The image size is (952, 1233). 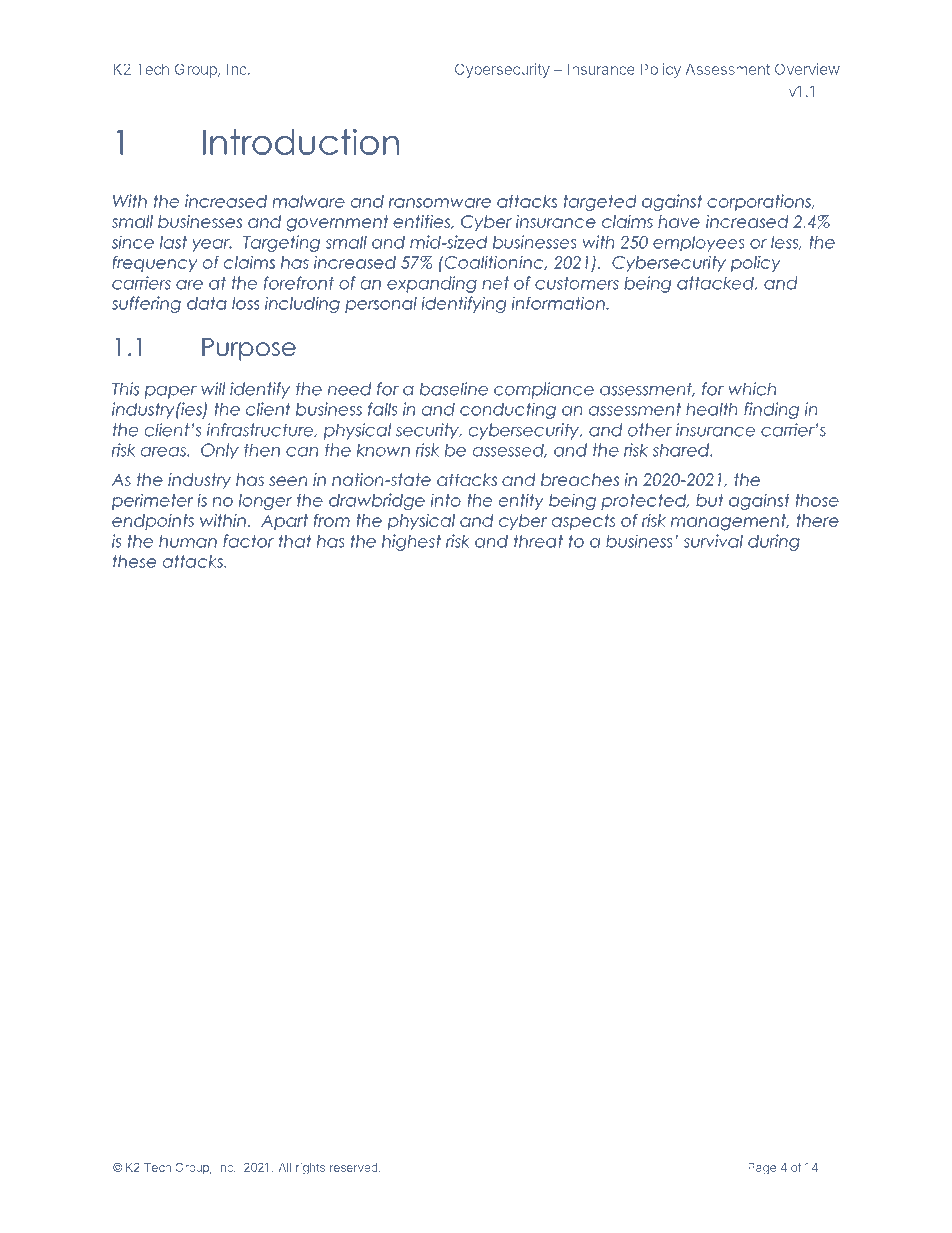 What do you see at coordinates (301, 142) in the image?
I see `Introduction` at bounding box center [301, 142].
